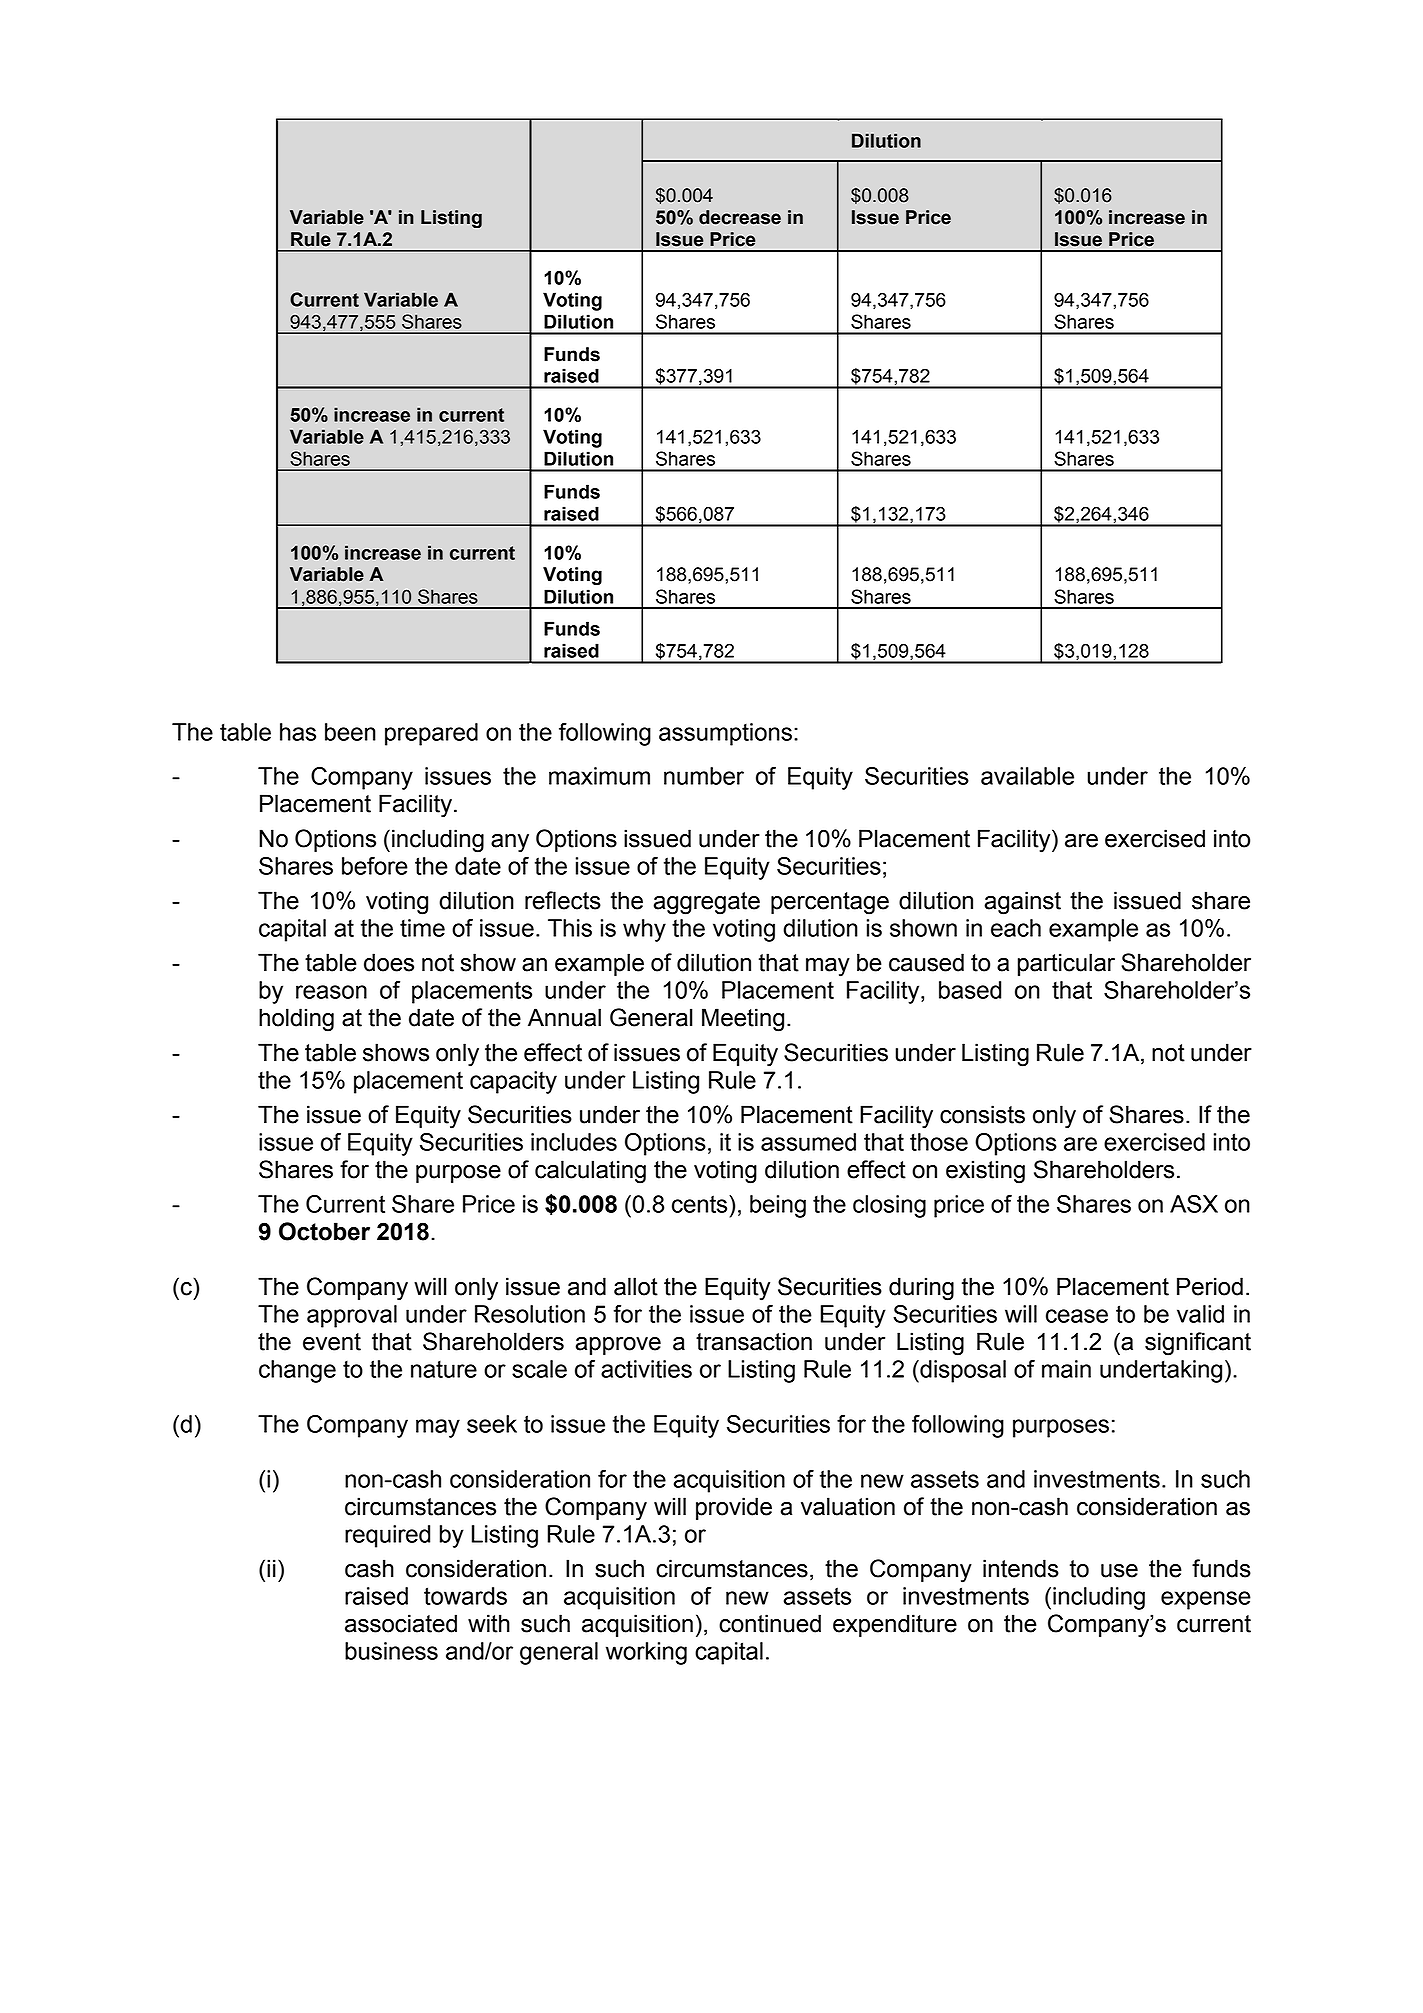 The width and height of the screenshot is (1423, 2013). What do you see at coordinates (1021, 1568) in the screenshot?
I see `intends` at bounding box center [1021, 1568].
